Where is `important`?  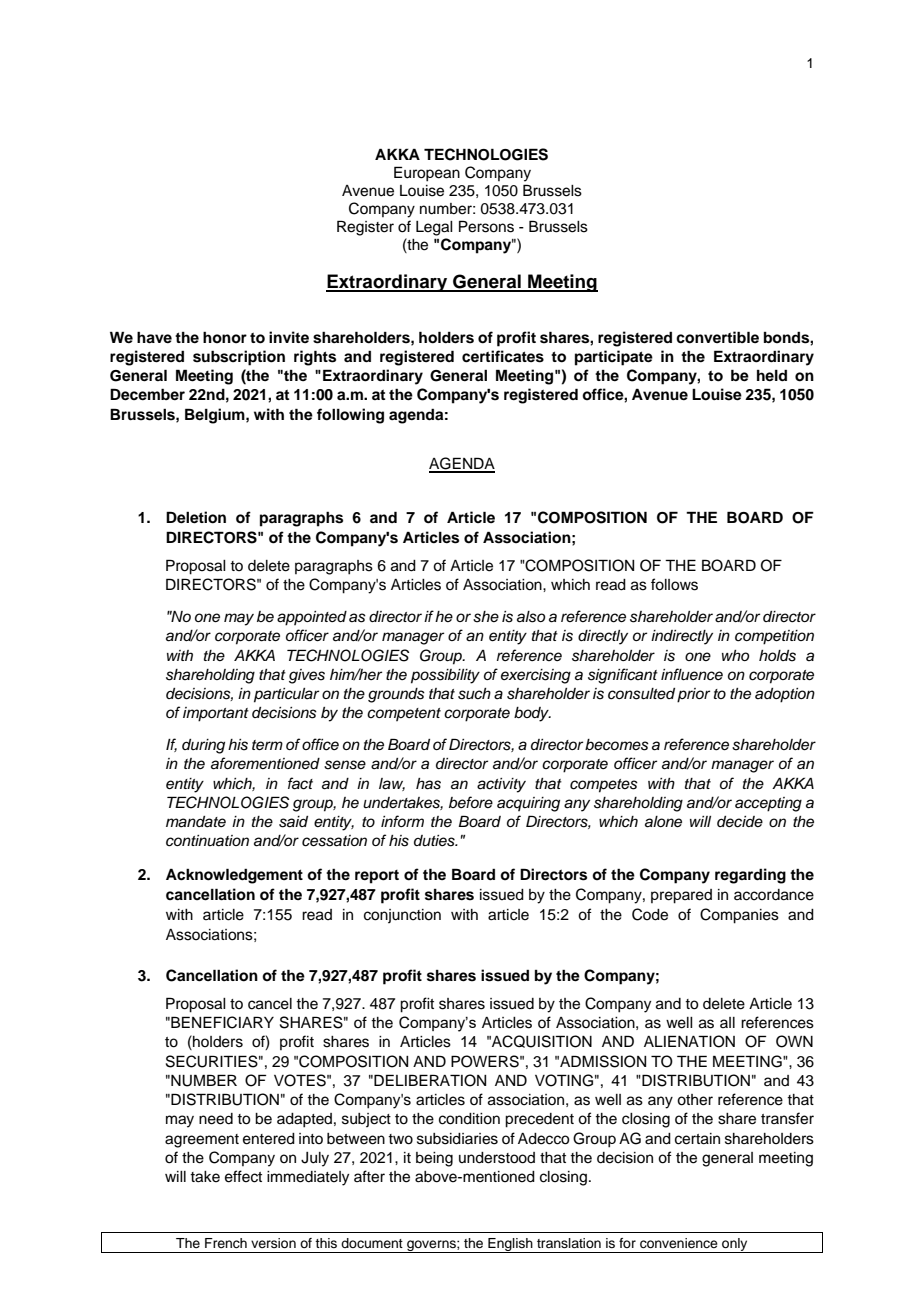
important is located at coordinates (216, 714).
